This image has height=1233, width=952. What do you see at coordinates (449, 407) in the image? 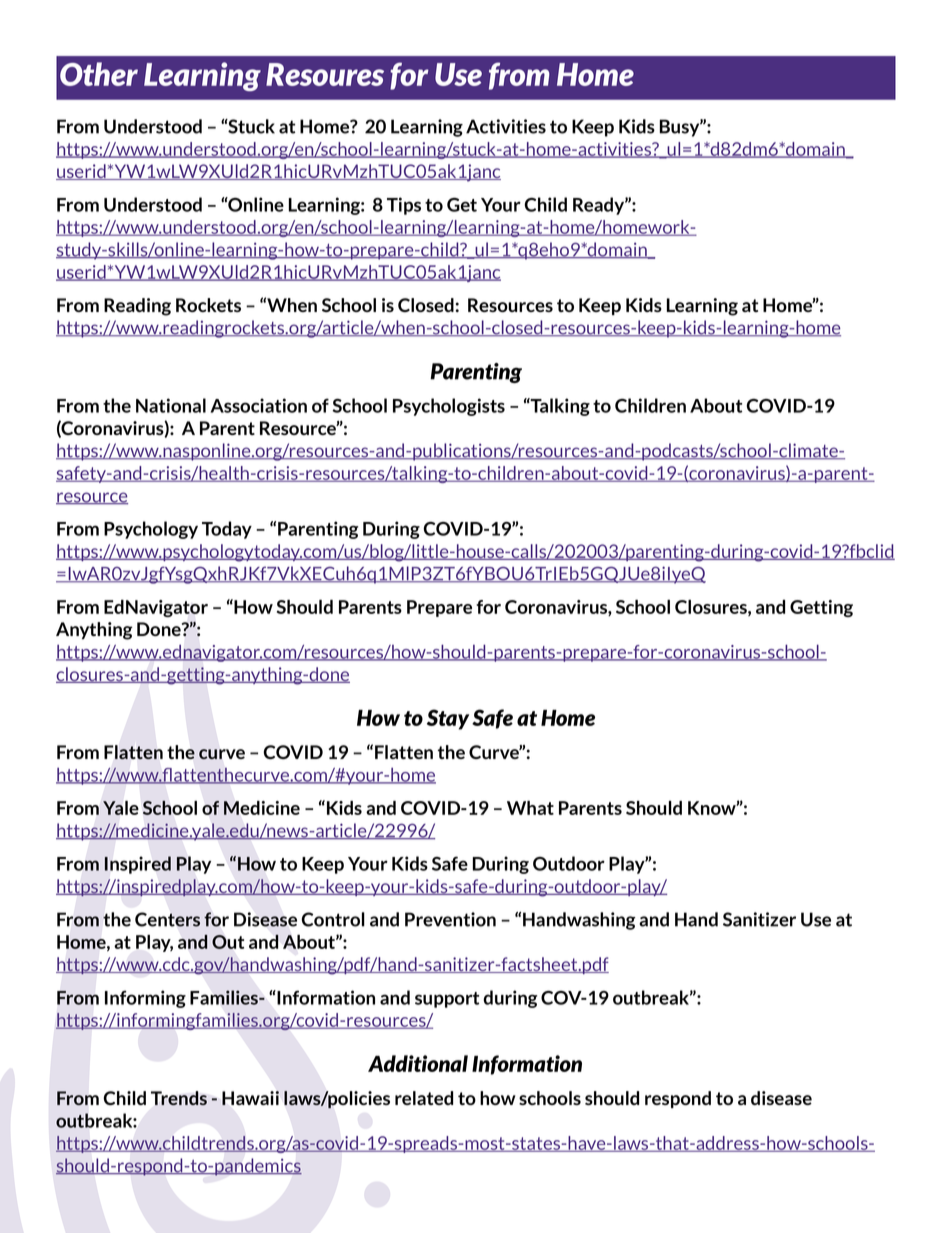
I see `Psychologists` at bounding box center [449, 407].
